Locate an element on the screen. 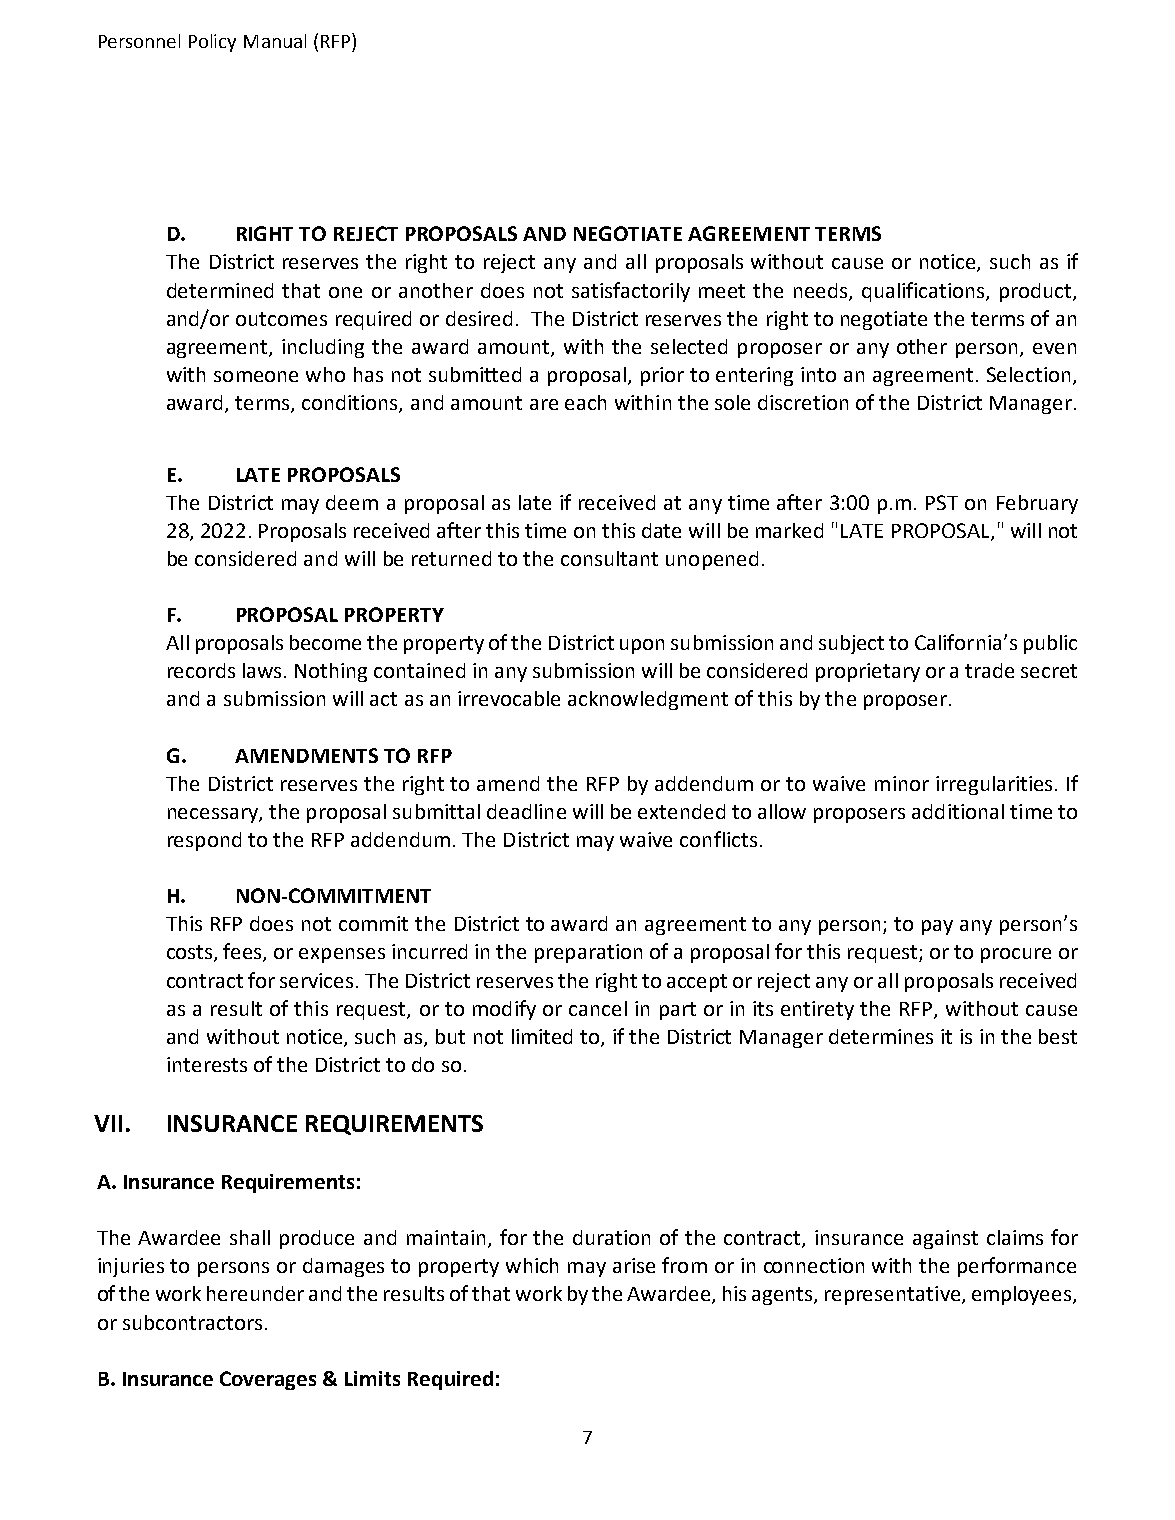 This screenshot has height=1520, width=1175. needs is located at coordinates (822, 291).
